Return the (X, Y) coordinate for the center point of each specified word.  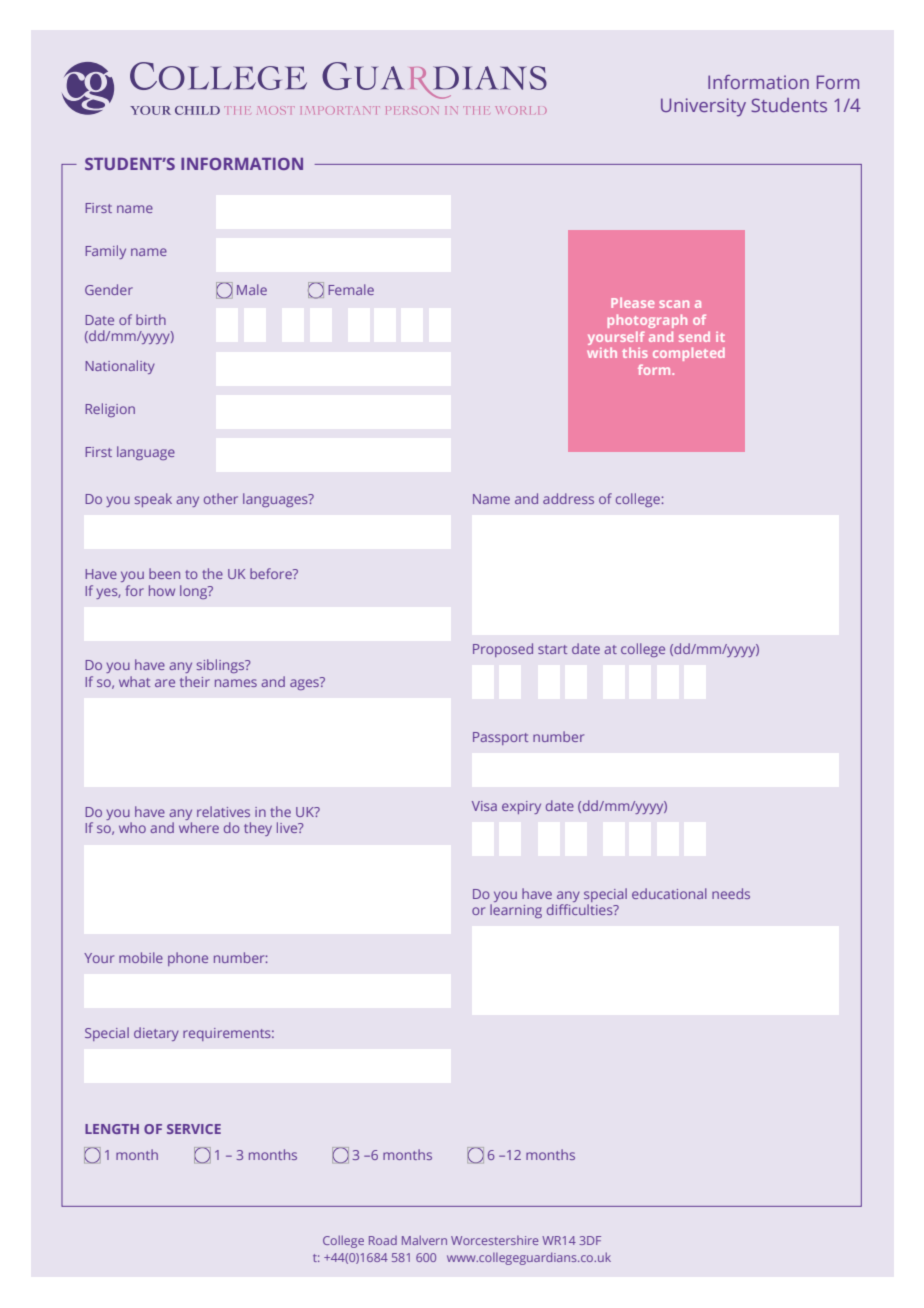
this (635, 352)
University (703, 107)
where (199, 827)
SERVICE (194, 1129)
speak (153, 500)
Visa (484, 806)
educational (669, 893)
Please (633, 302)
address (568, 498)
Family (105, 252)
